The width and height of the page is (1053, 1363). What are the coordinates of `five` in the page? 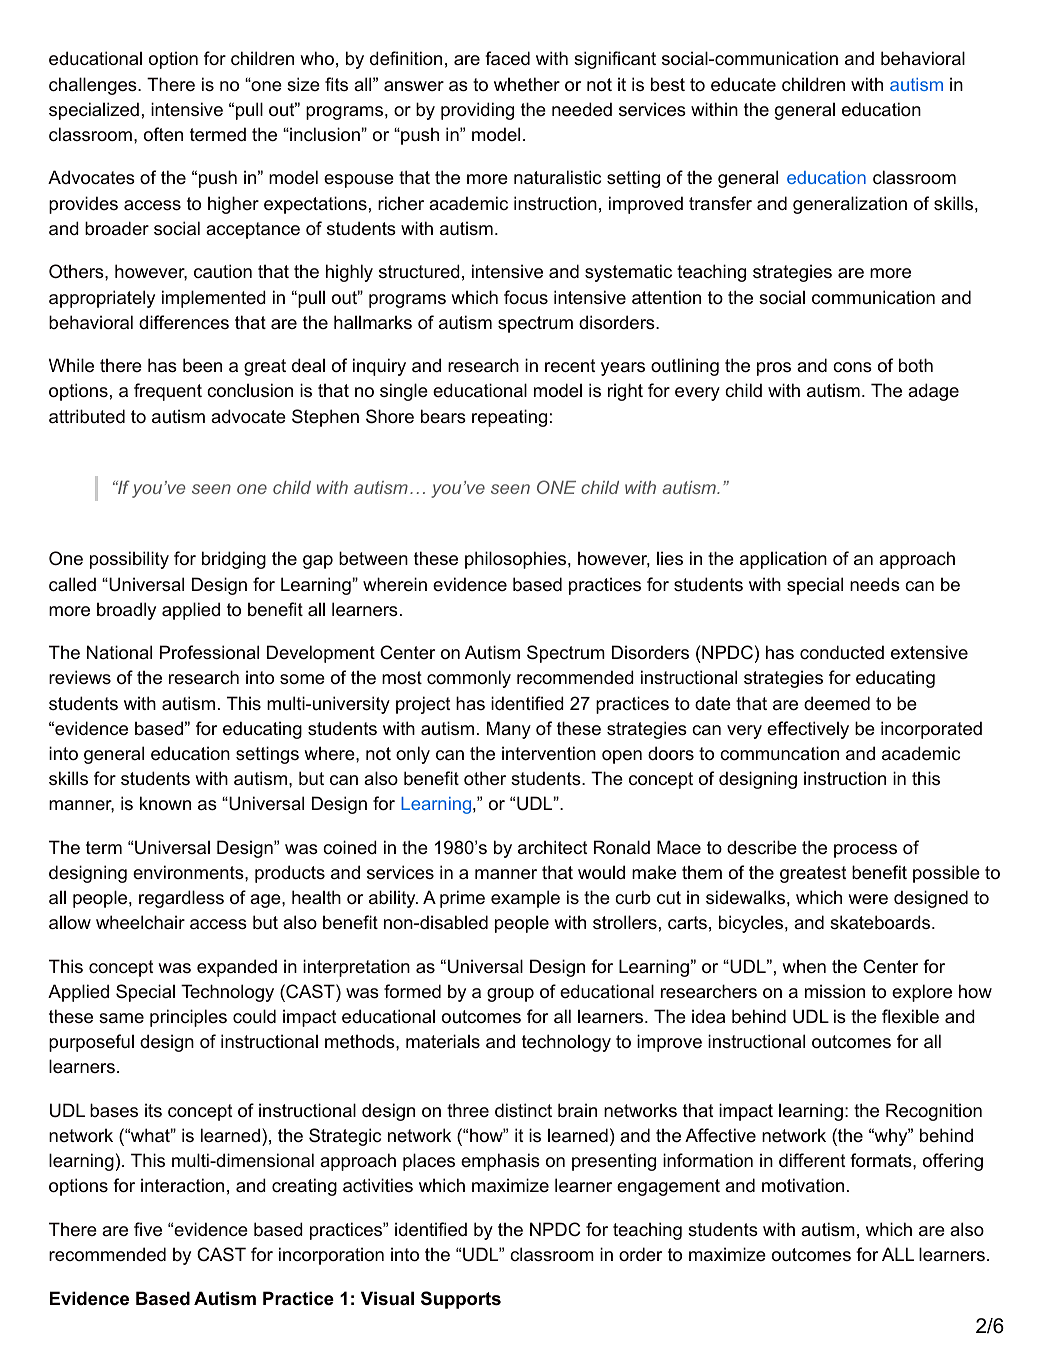 It's located at (148, 1229).
